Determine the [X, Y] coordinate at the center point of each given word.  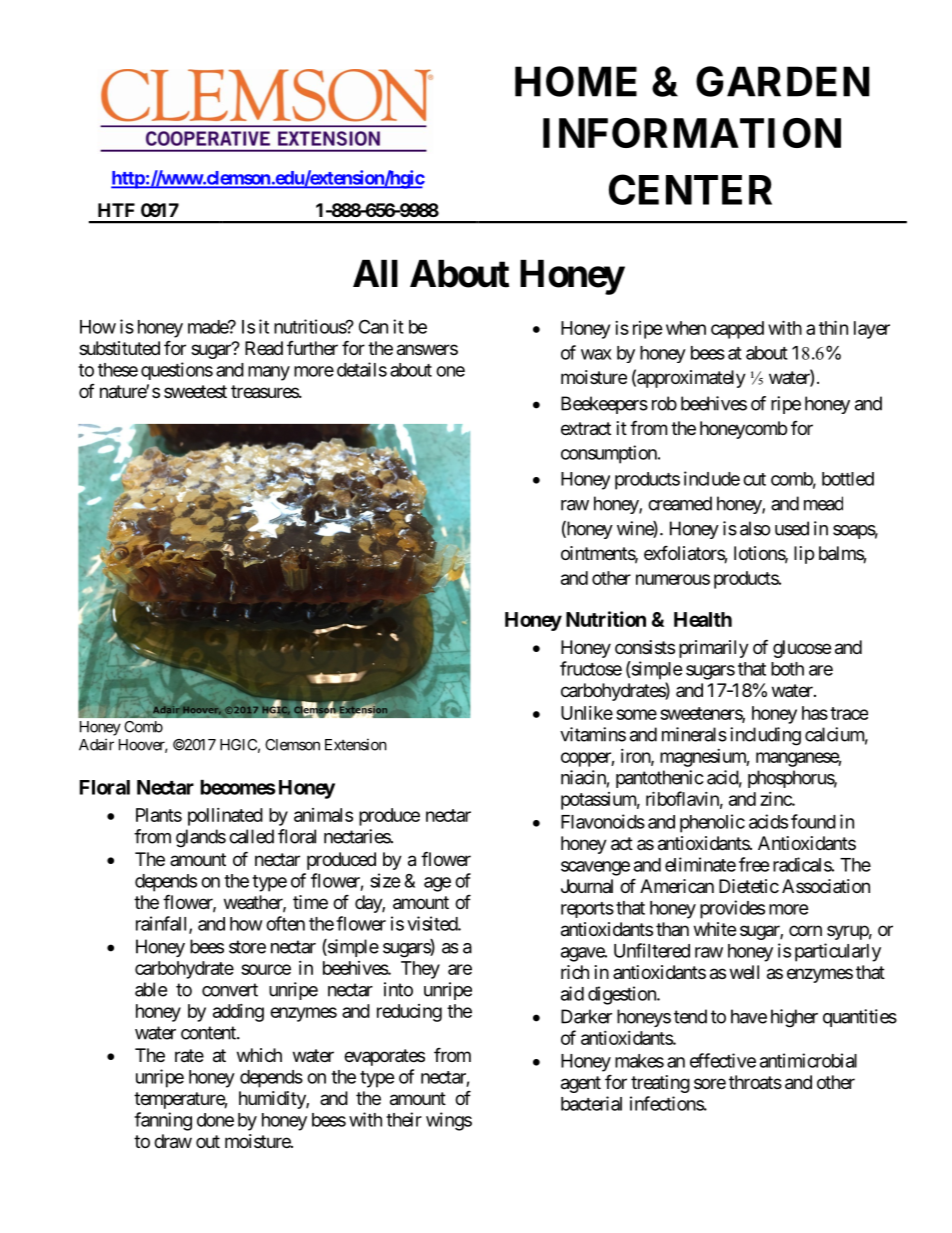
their [404, 1119]
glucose [802, 649]
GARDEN [783, 81]
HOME [576, 81]
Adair [96, 744]
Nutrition [606, 619]
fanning [163, 1121]
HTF [116, 210]
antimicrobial [808, 1060]
